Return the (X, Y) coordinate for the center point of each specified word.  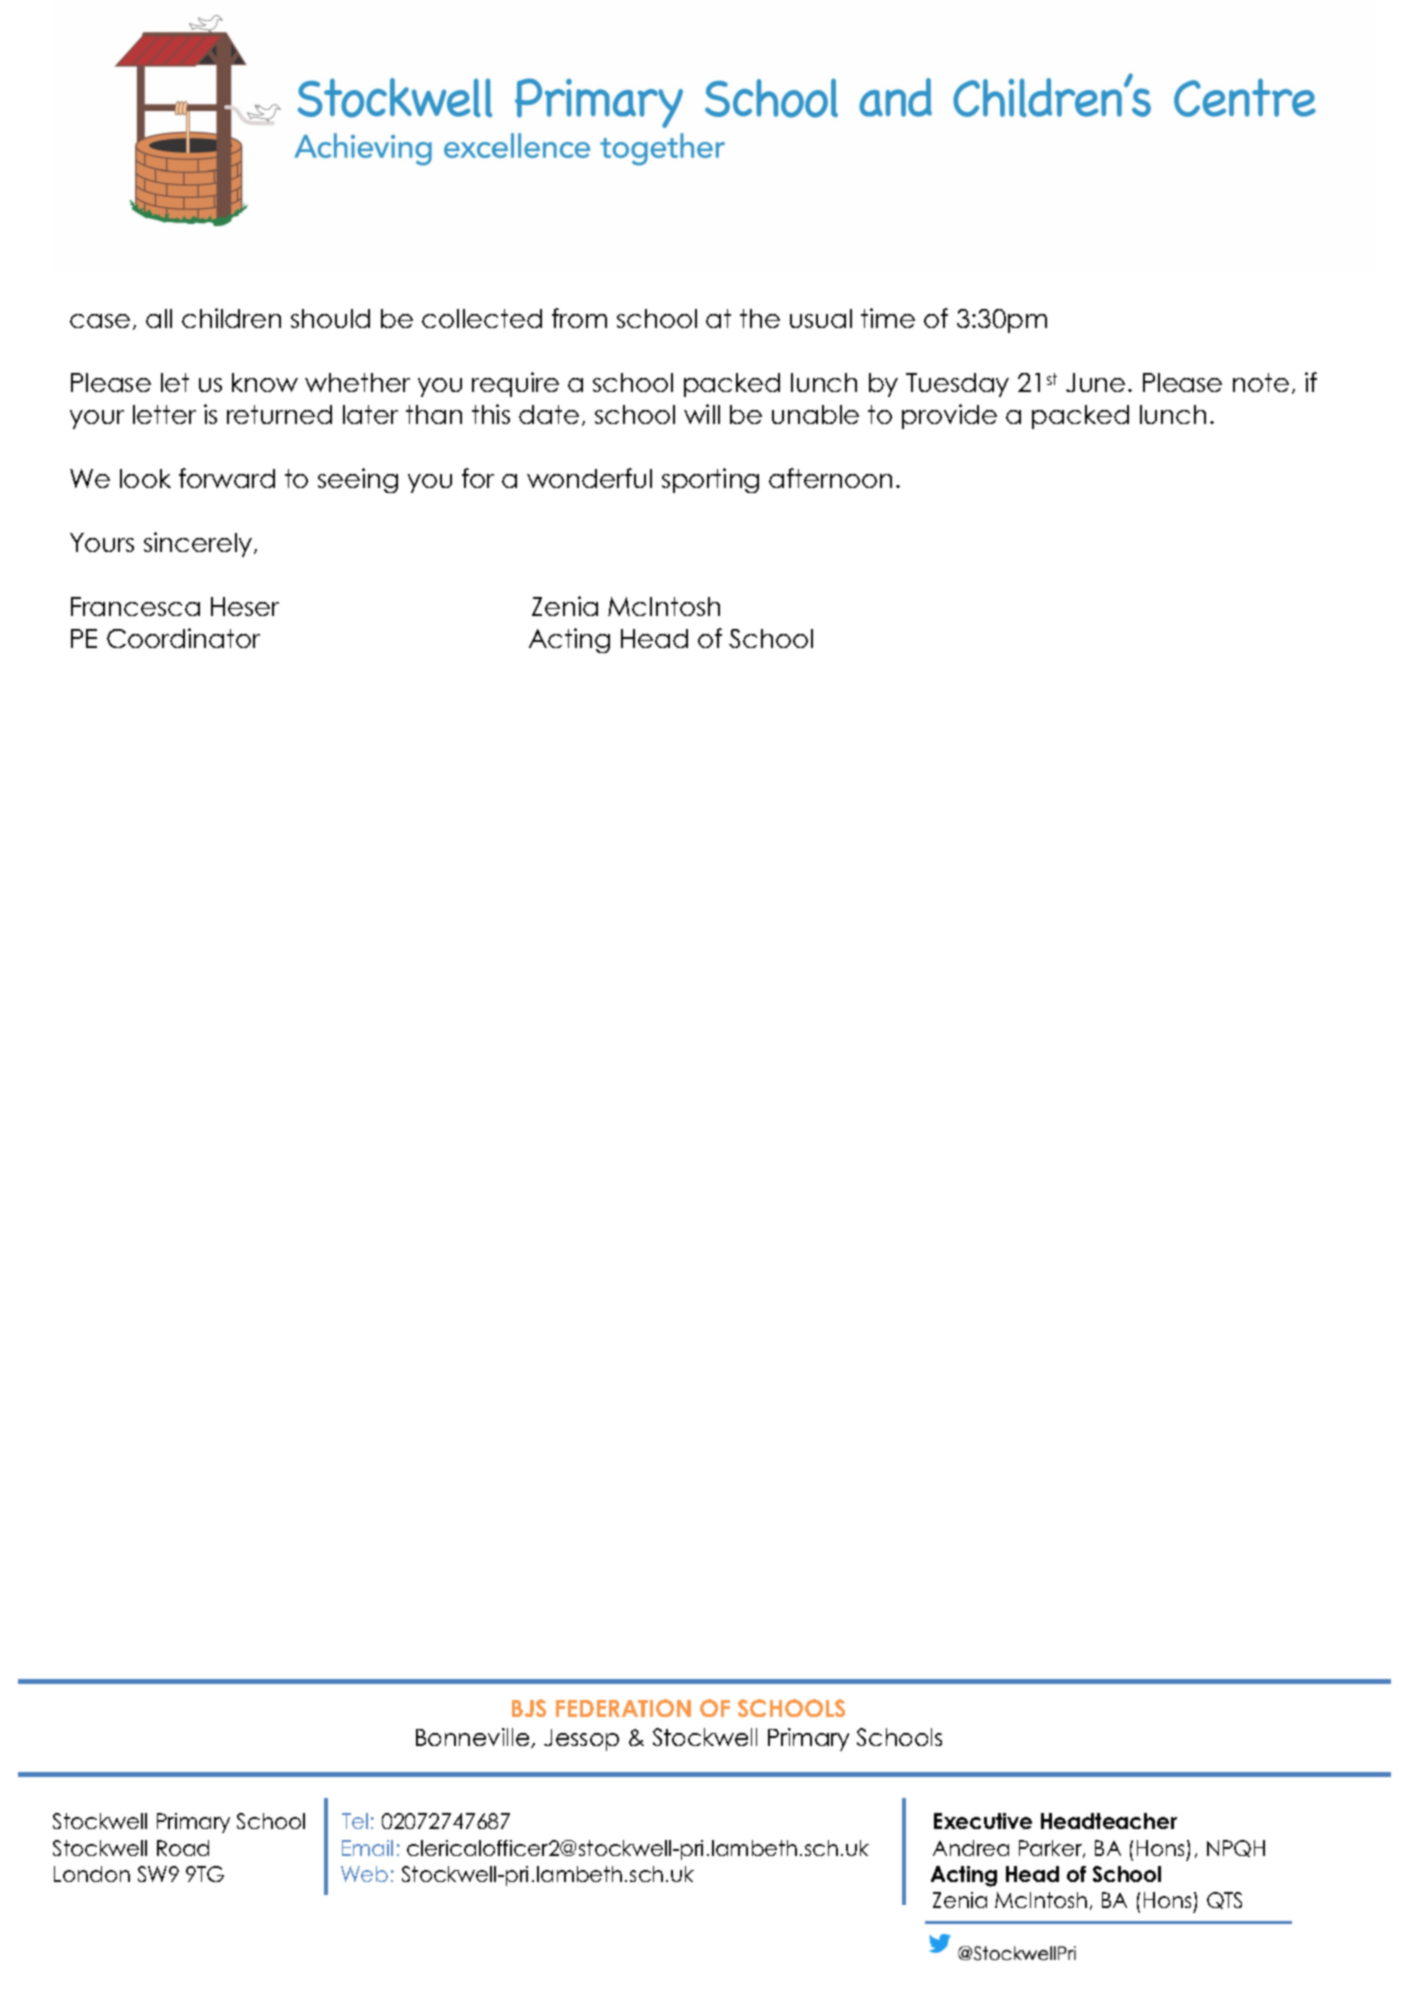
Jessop (581, 1740)
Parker (1052, 1849)
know (265, 382)
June (1095, 382)
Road (183, 1848)
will (702, 414)
